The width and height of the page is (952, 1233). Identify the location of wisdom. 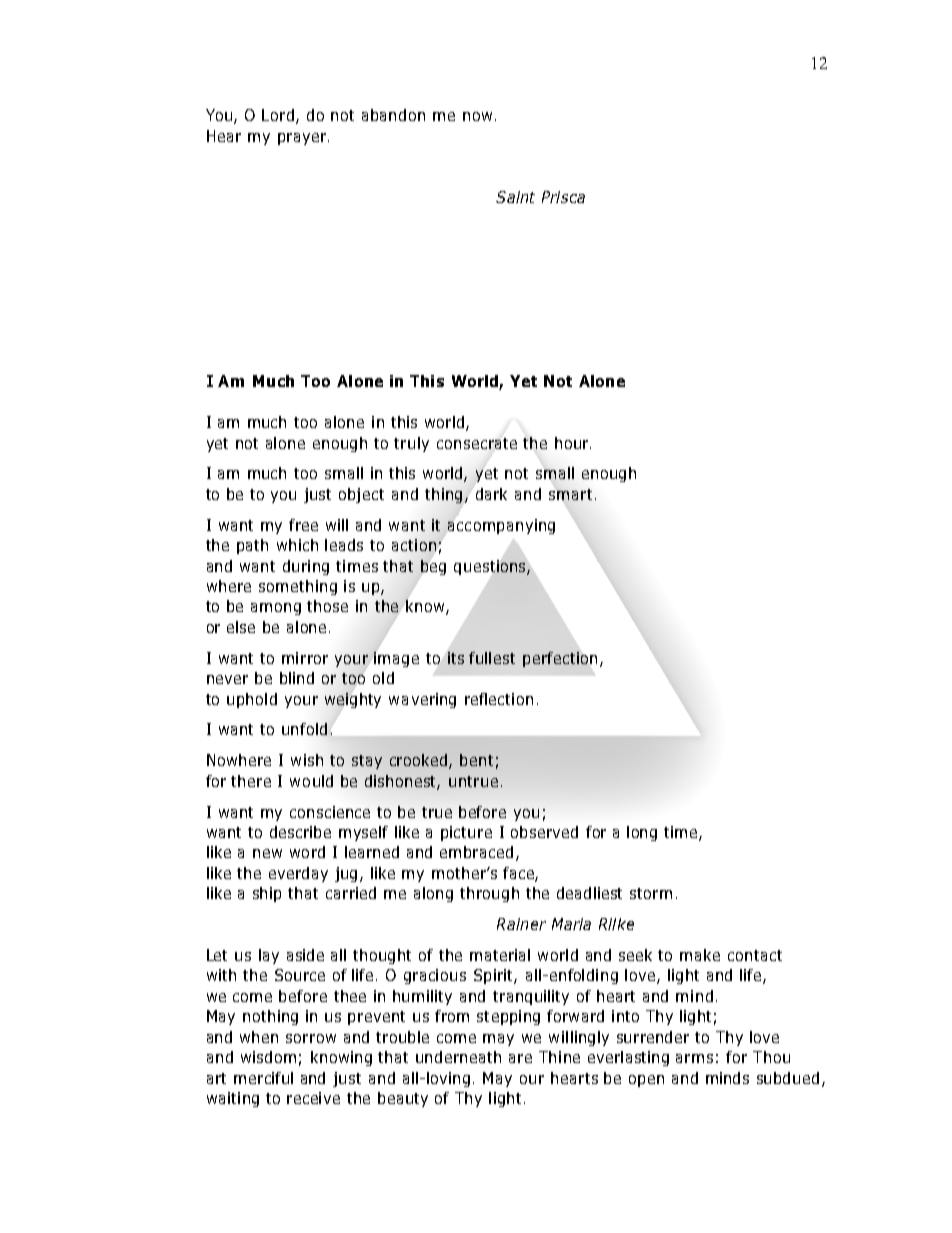
(268, 1057).
